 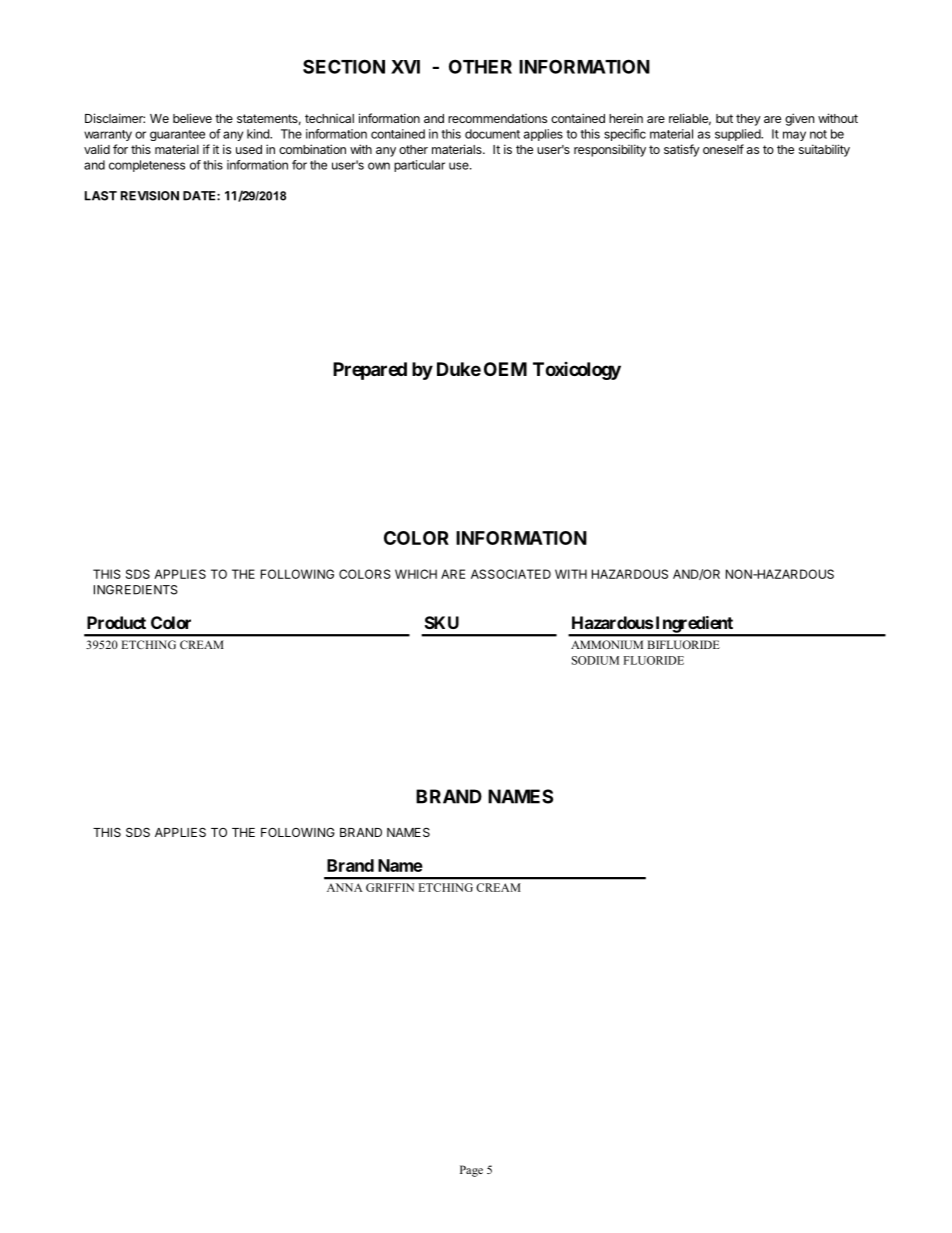 What do you see at coordinates (345, 887) in the document?
I see `ANNA` at bounding box center [345, 887].
